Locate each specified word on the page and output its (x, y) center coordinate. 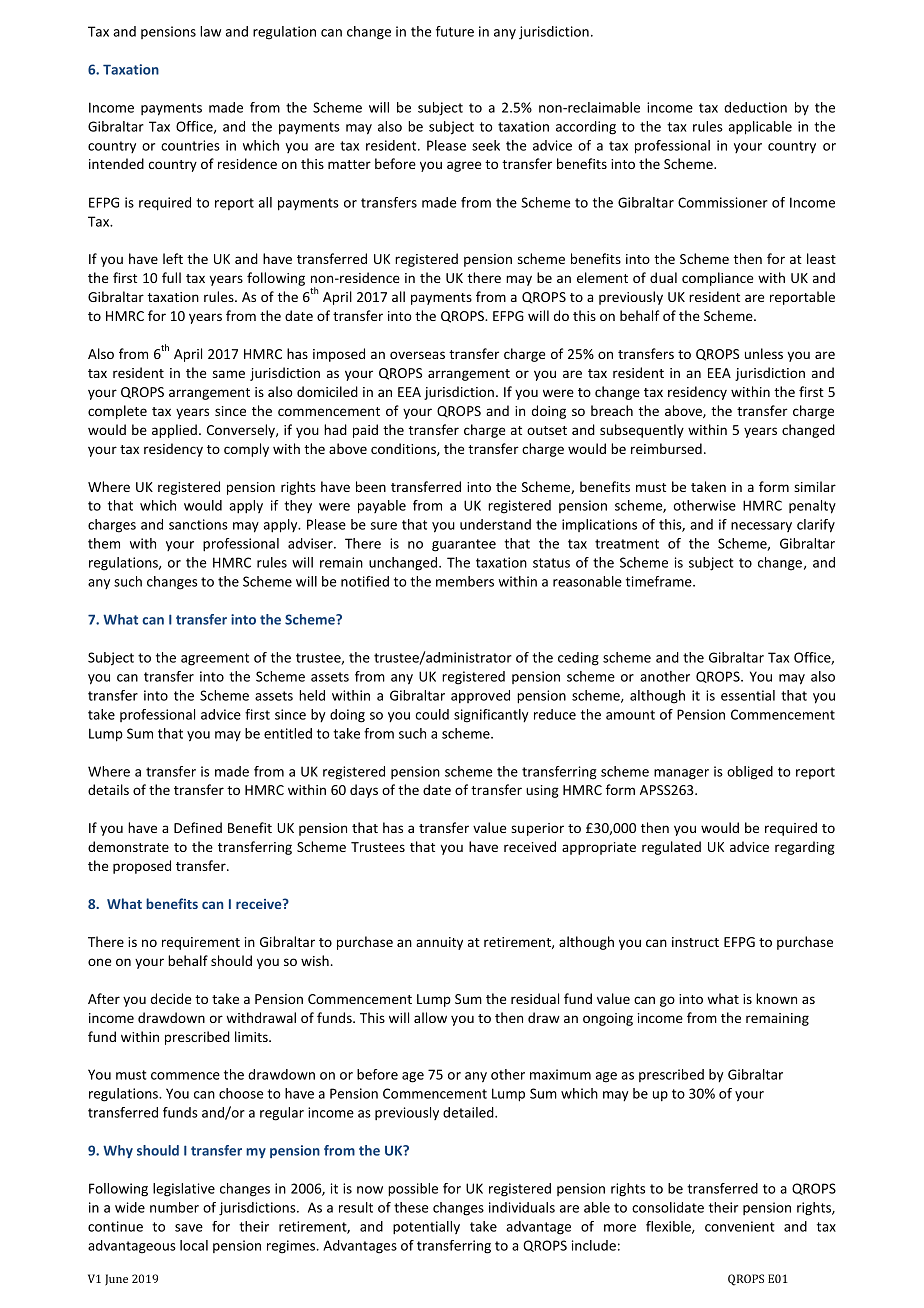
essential (748, 695)
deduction (755, 107)
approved (480, 696)
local (194, 1245)
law (210, 31)
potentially (426, 1228)
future (455, 31)
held (312, 695)
